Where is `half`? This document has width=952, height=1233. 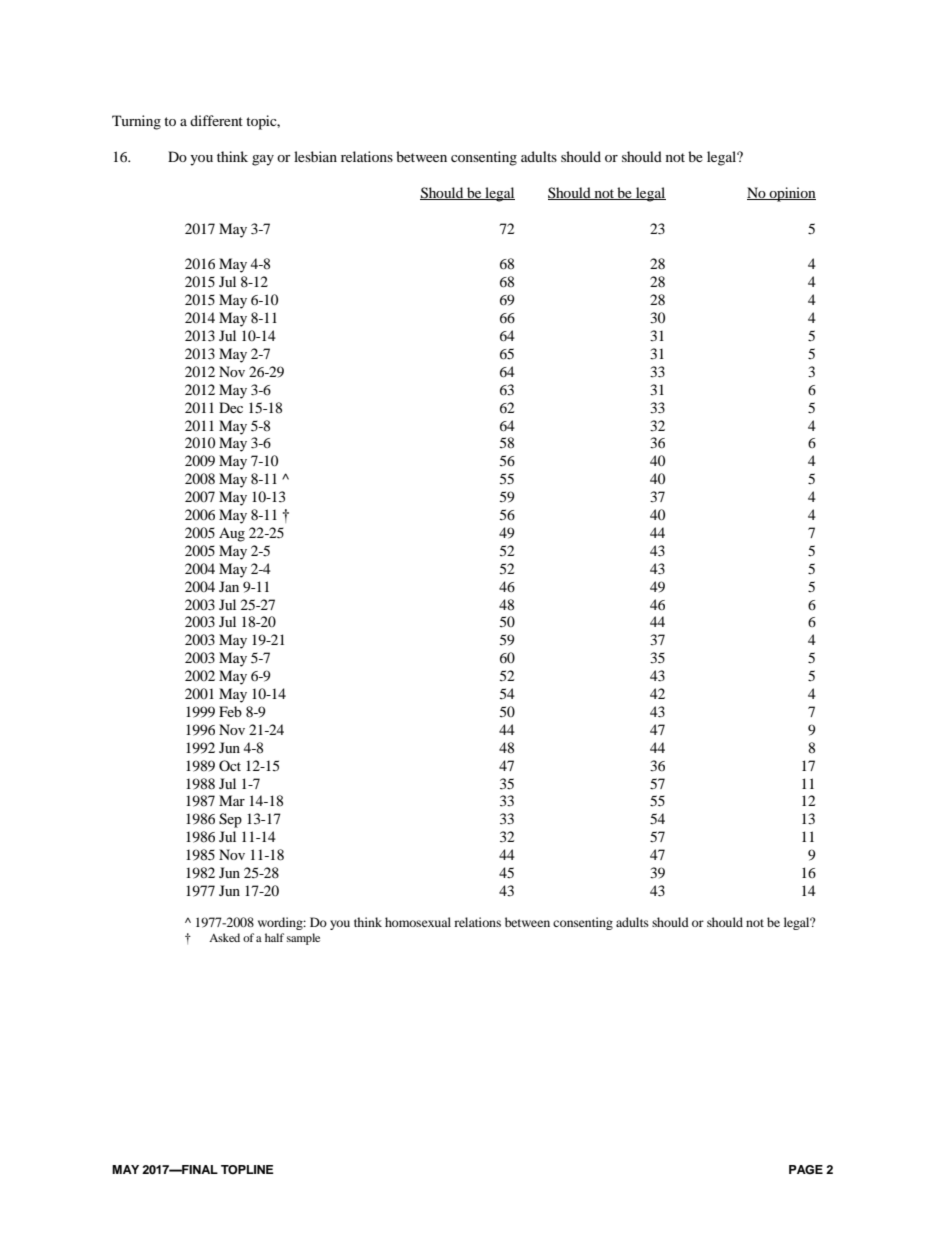 half is located at coordinates (274, 937).
